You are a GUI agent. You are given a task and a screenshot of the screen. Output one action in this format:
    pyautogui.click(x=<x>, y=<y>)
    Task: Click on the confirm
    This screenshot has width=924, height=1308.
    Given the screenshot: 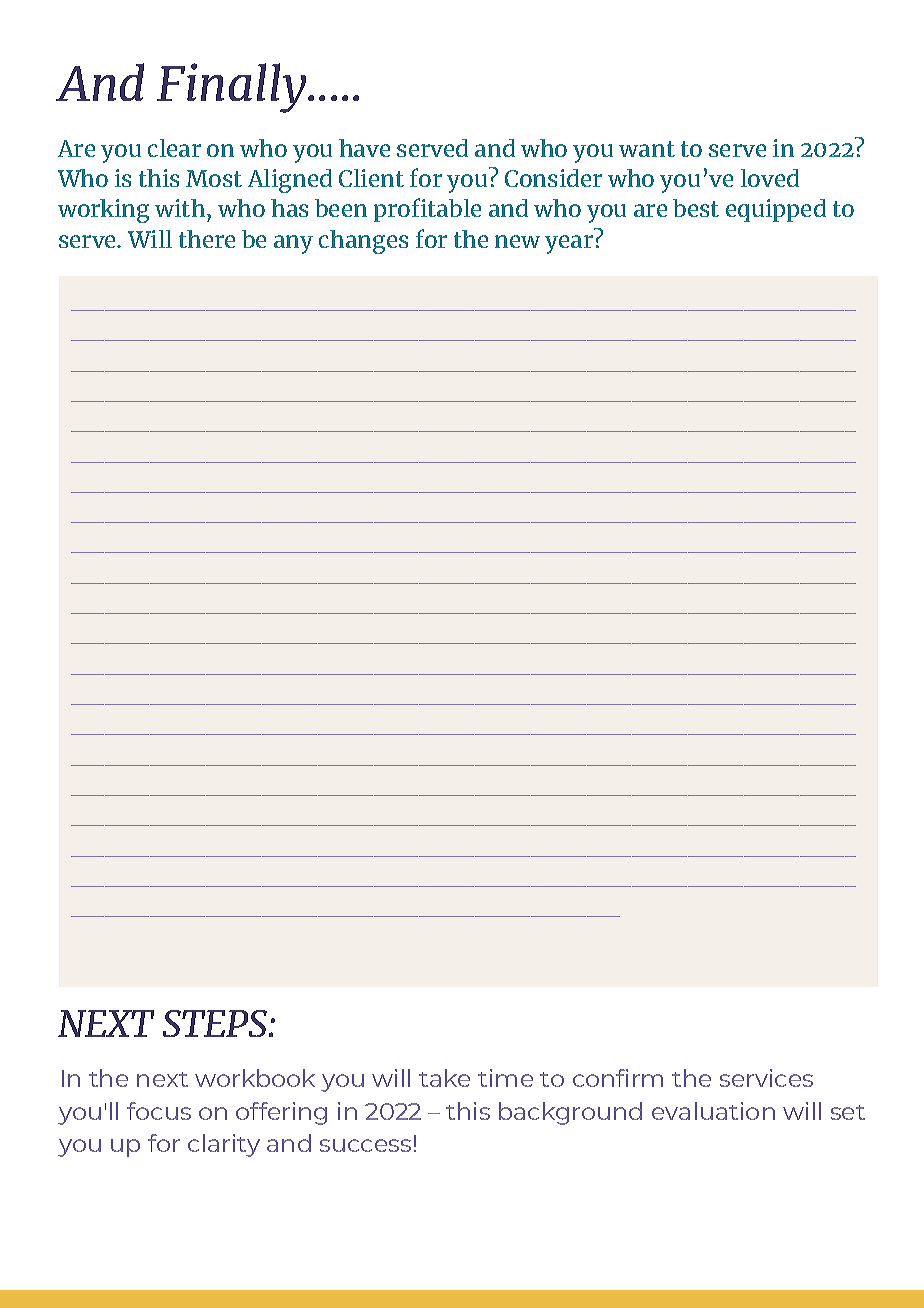 What is the action you would take?
    pyautogui.click(x=618, y=1078)
